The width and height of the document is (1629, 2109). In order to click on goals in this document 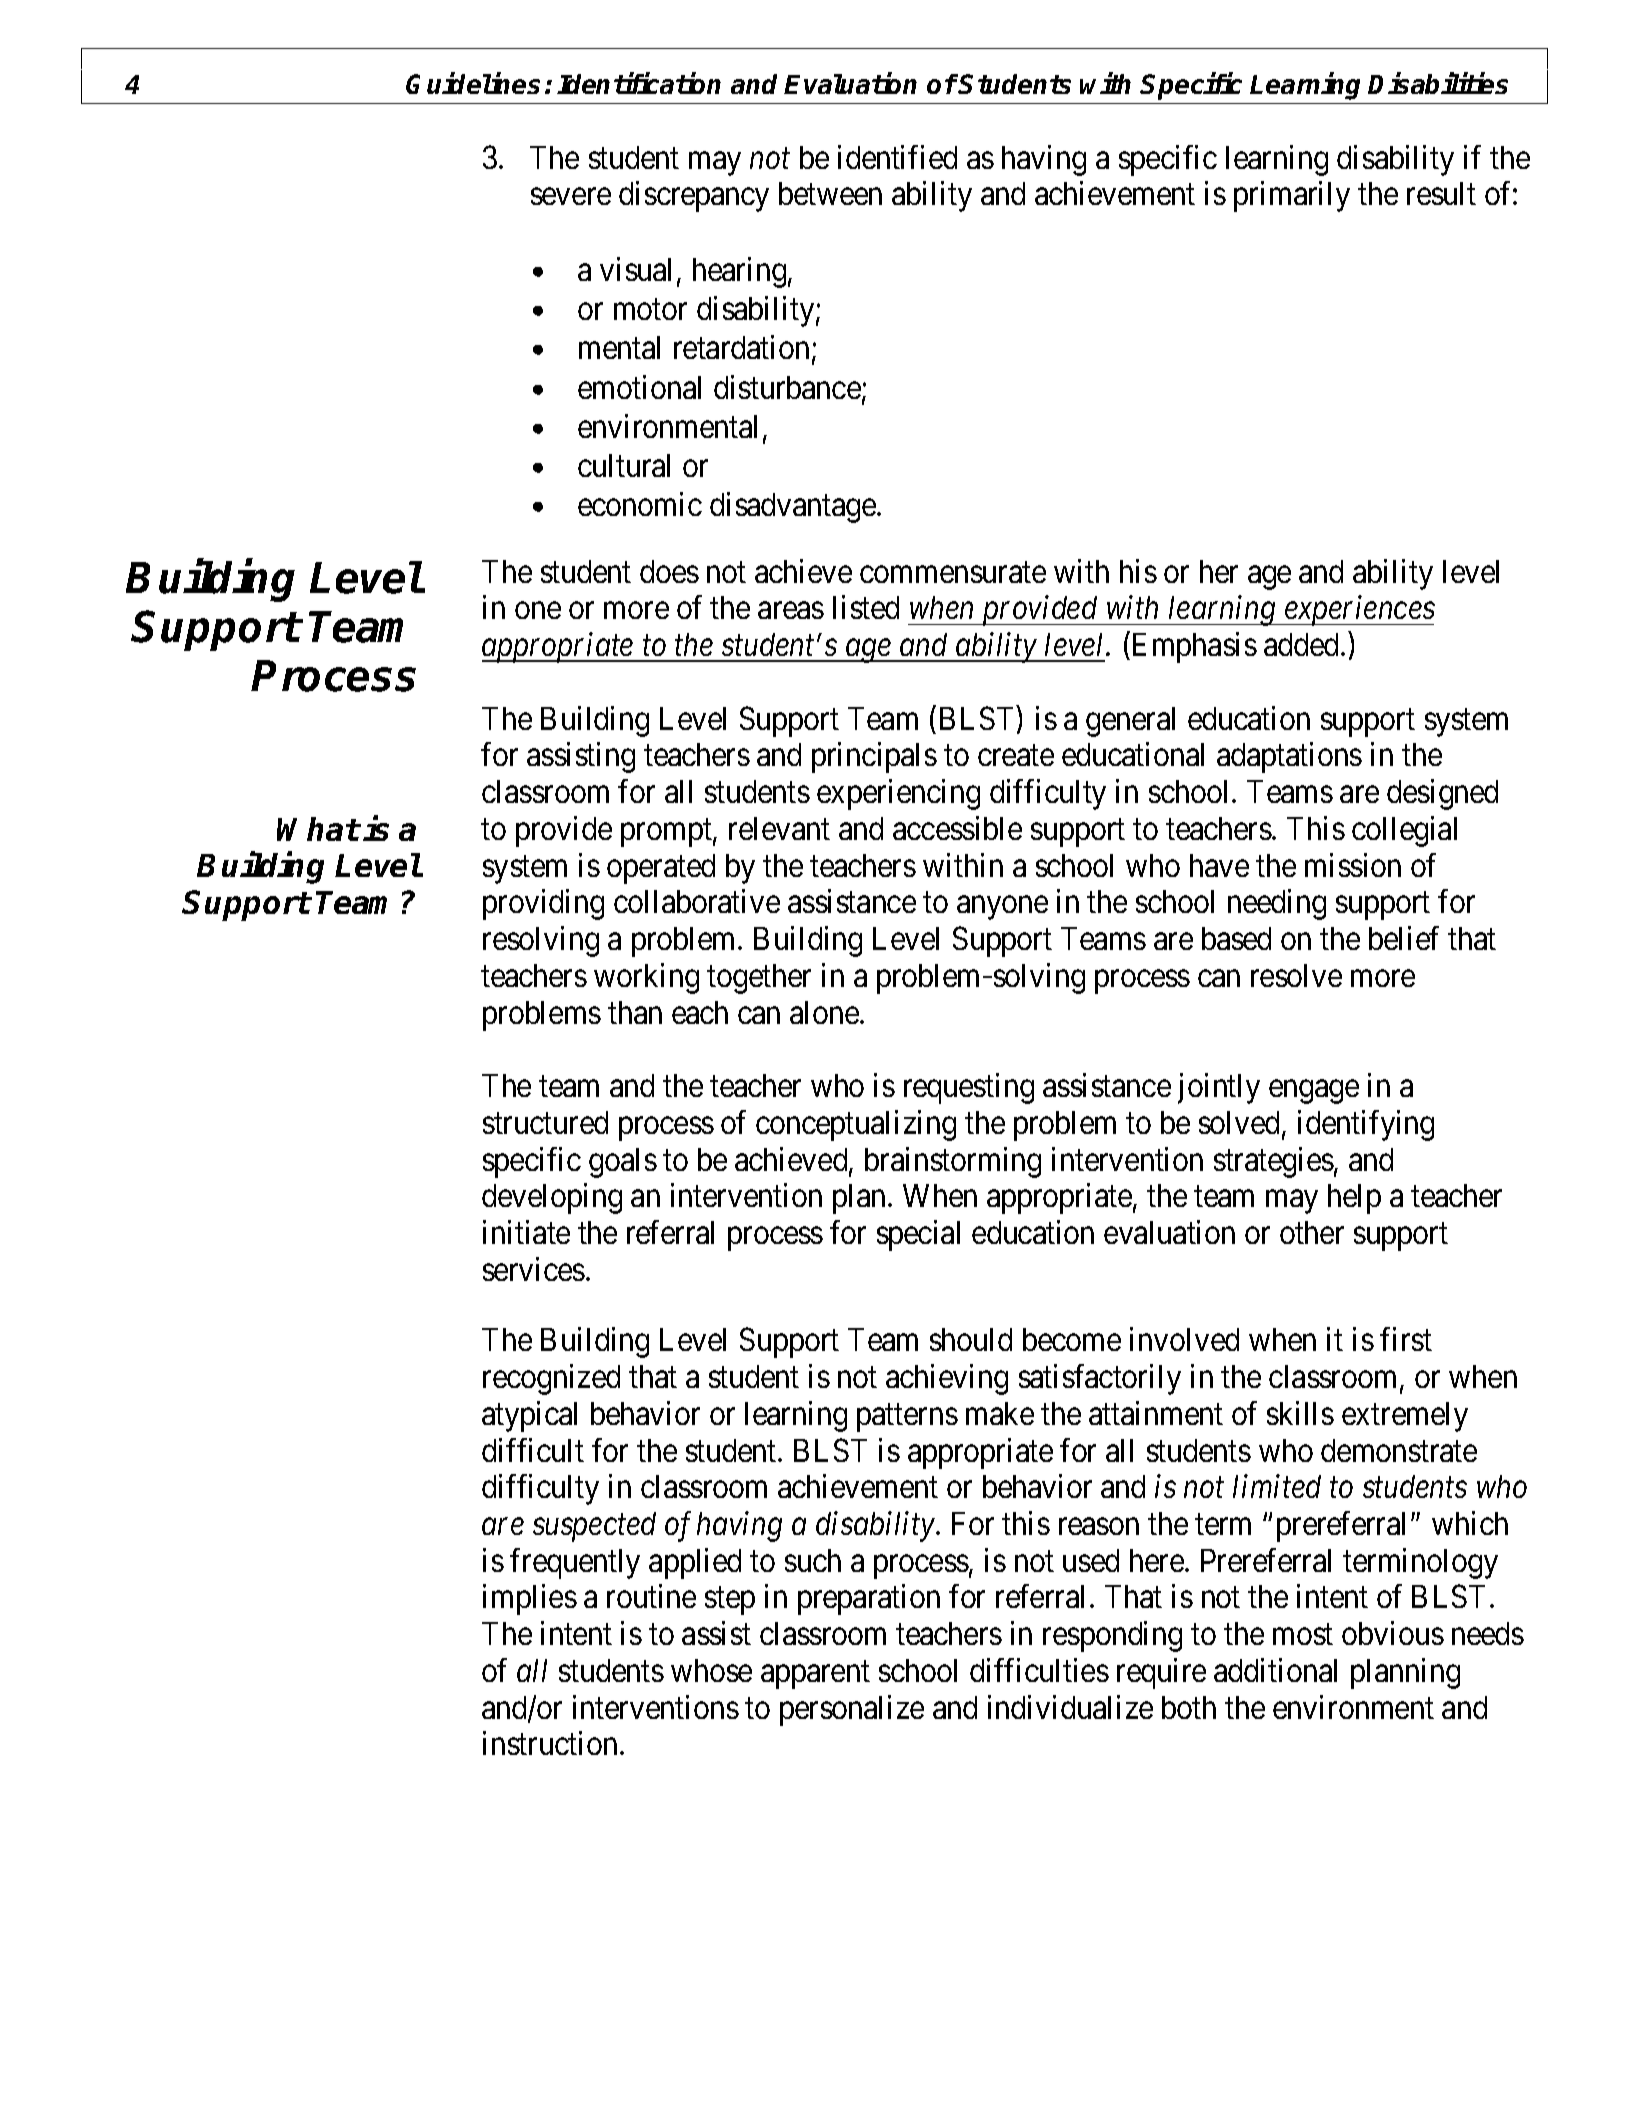, I will do `click(623, 1163)`.
